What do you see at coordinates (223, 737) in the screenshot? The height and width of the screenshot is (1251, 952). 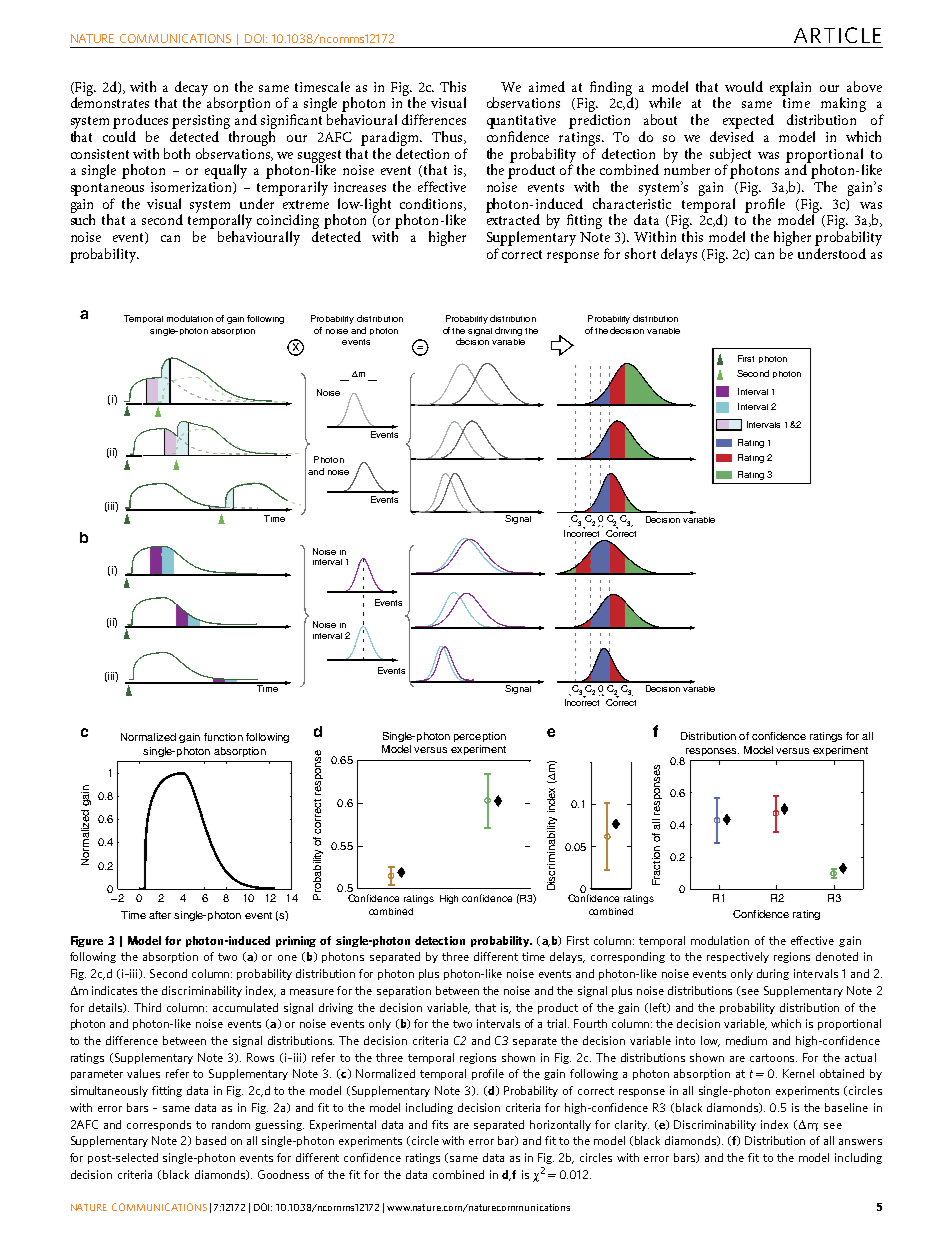 I see `function` at bounding box center [223, 737].
